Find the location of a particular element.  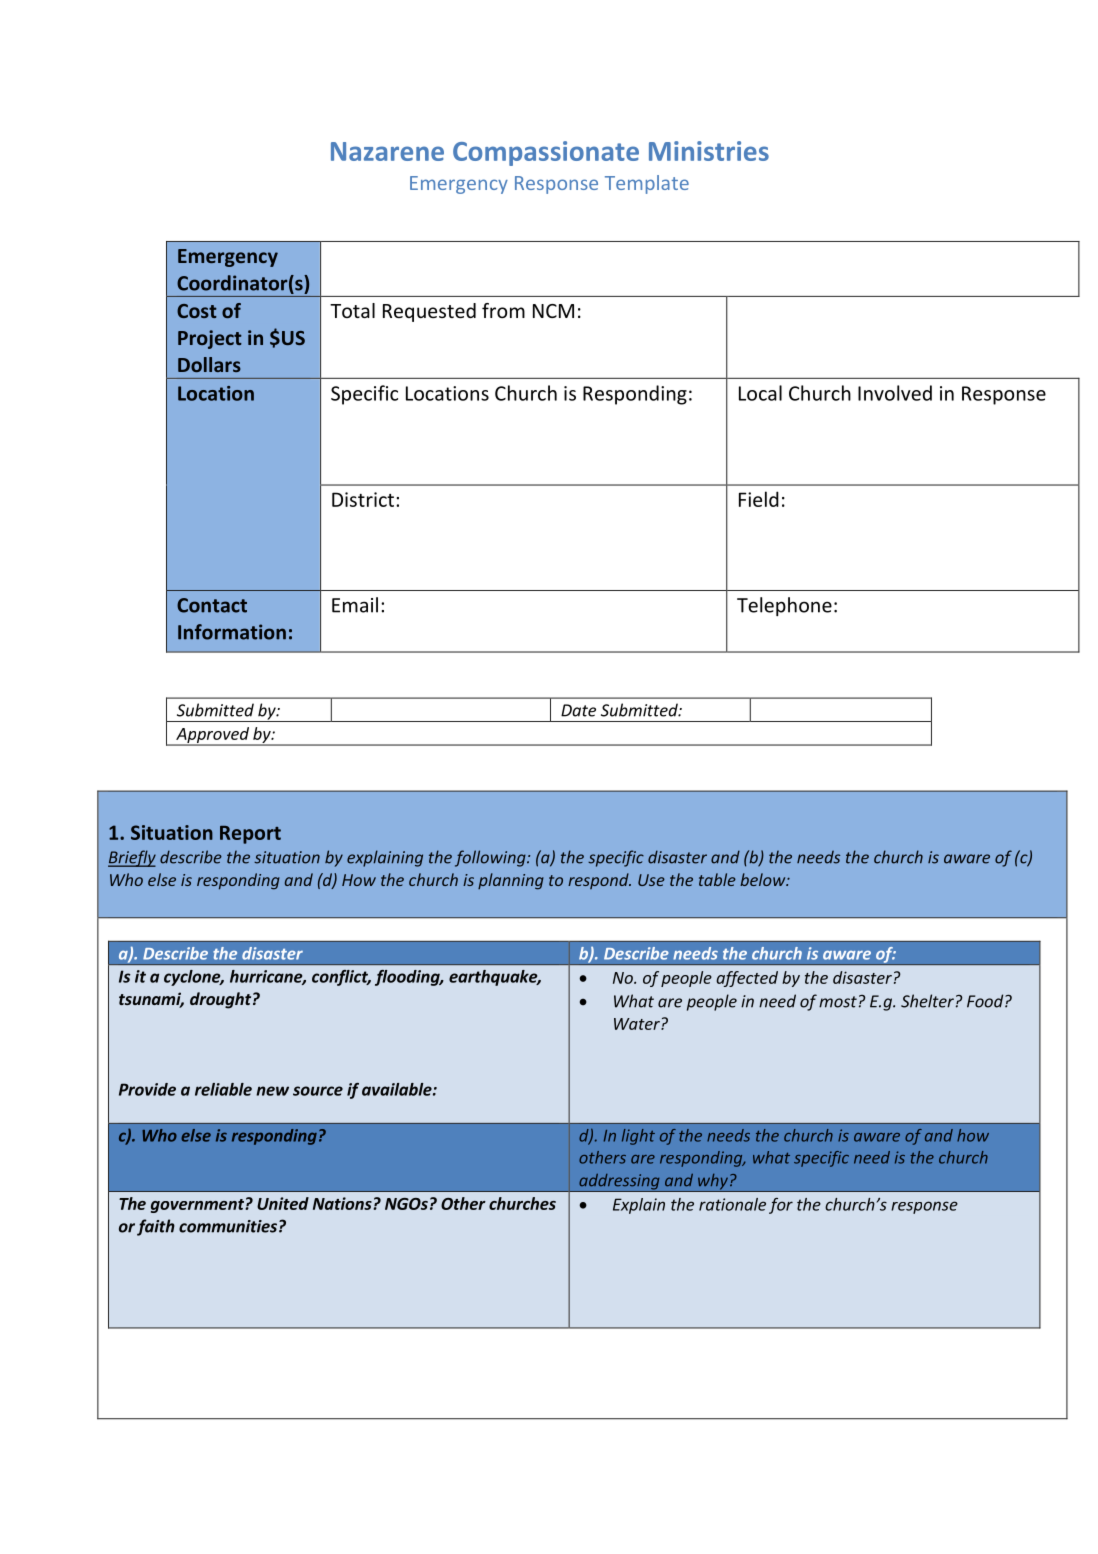

Ministries is located at coordinates (709, 151).
